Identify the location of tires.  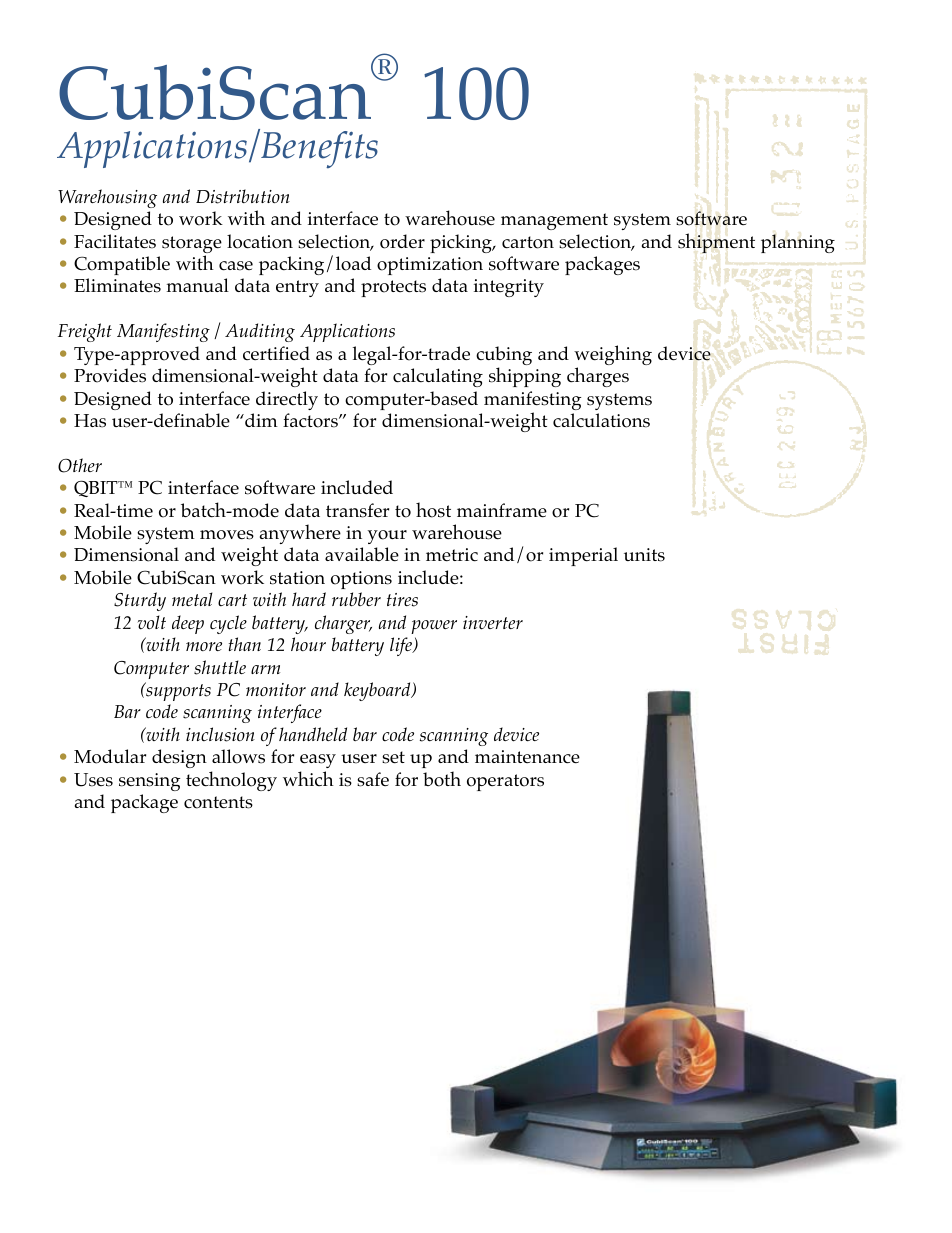
(402, 600).
